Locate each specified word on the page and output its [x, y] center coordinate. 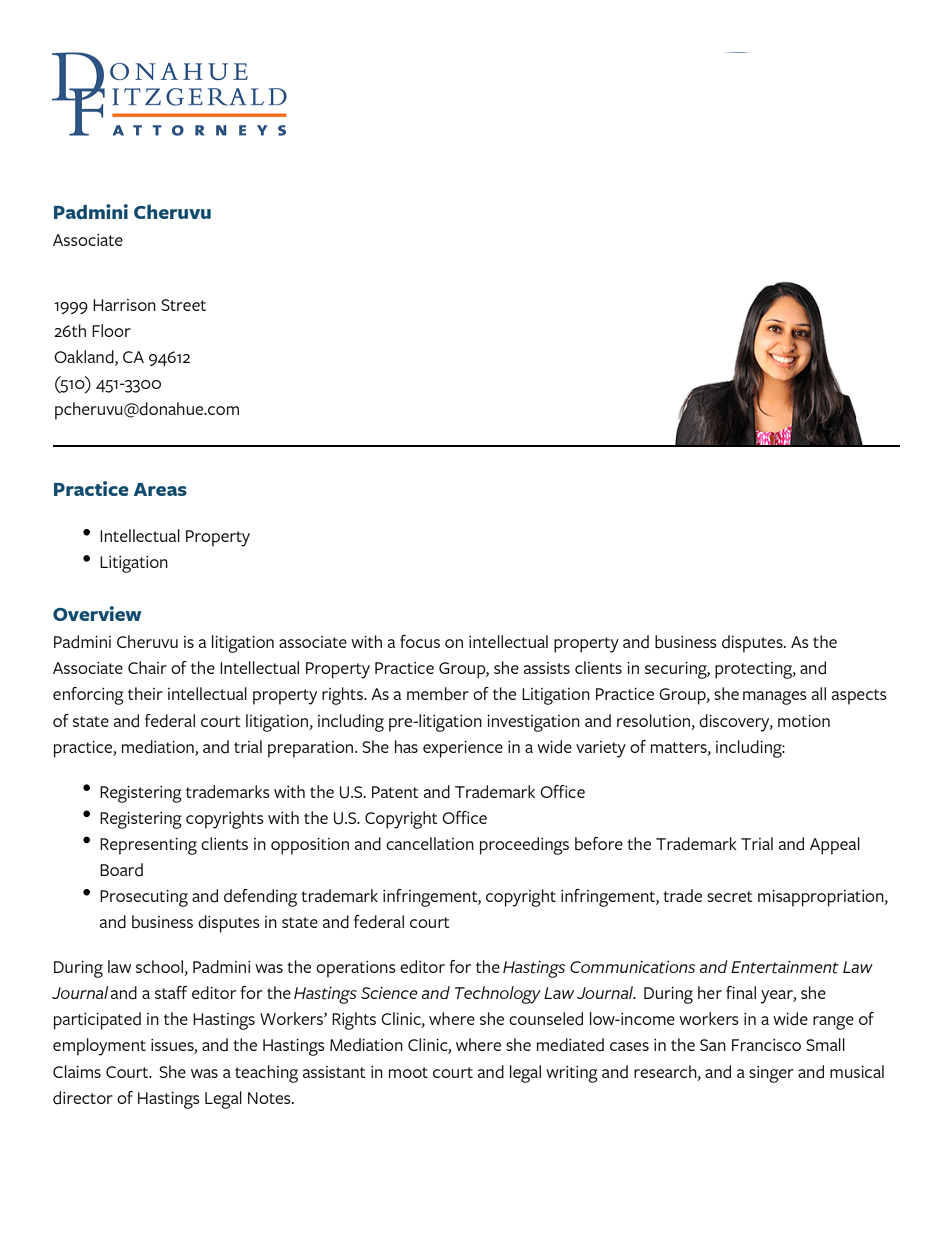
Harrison [124, 305]
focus [420, 641]
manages [775, 698]
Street [183, 305]
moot [408, 1072]
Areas [160, 489]
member [438, 694]
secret [729, 896]
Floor [111, 330]
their [145, 693]
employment [99, 1047]
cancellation [430, 843]
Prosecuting [144, 898]
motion [804, 721]
